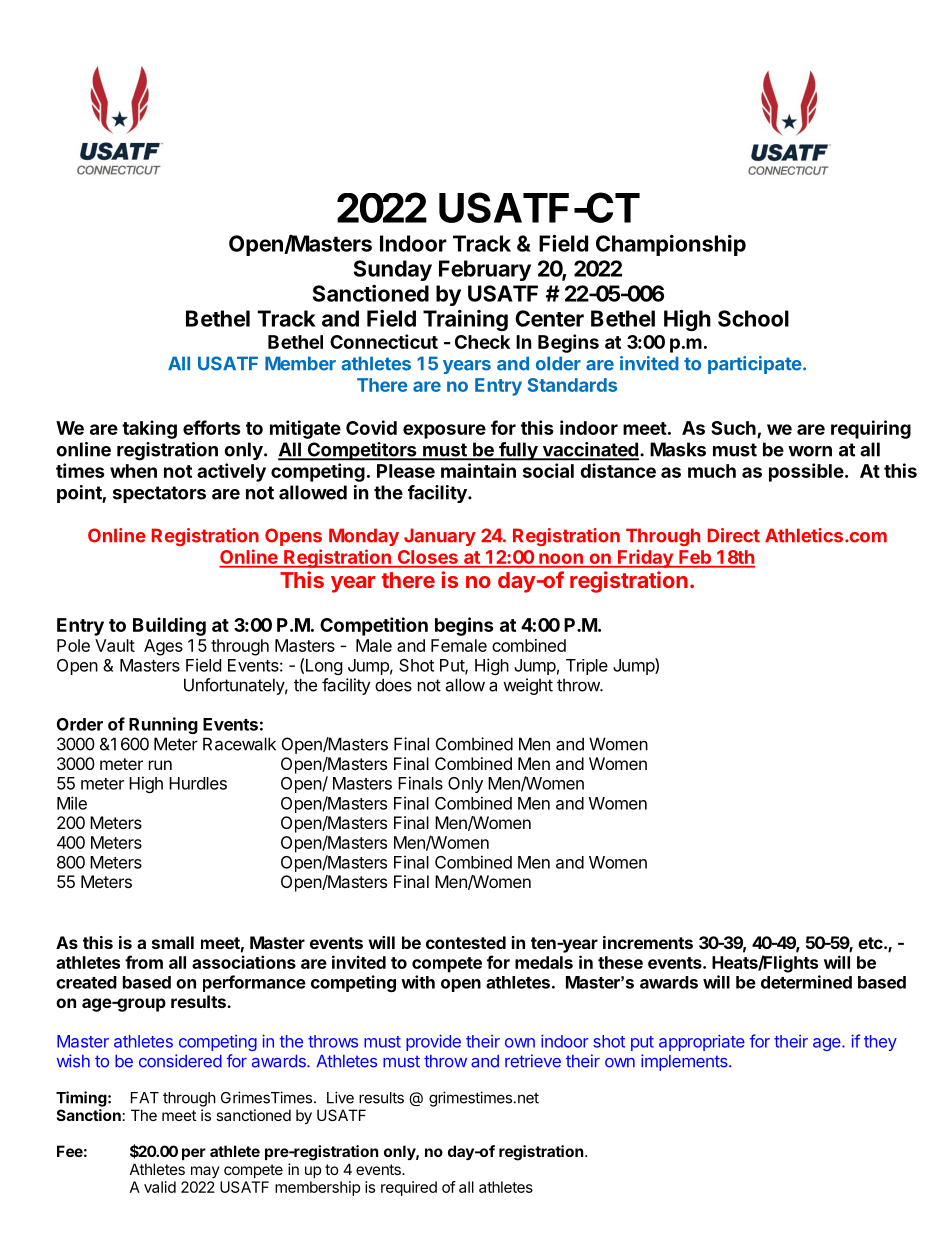  I want to click on required, so click(409, 1188).
